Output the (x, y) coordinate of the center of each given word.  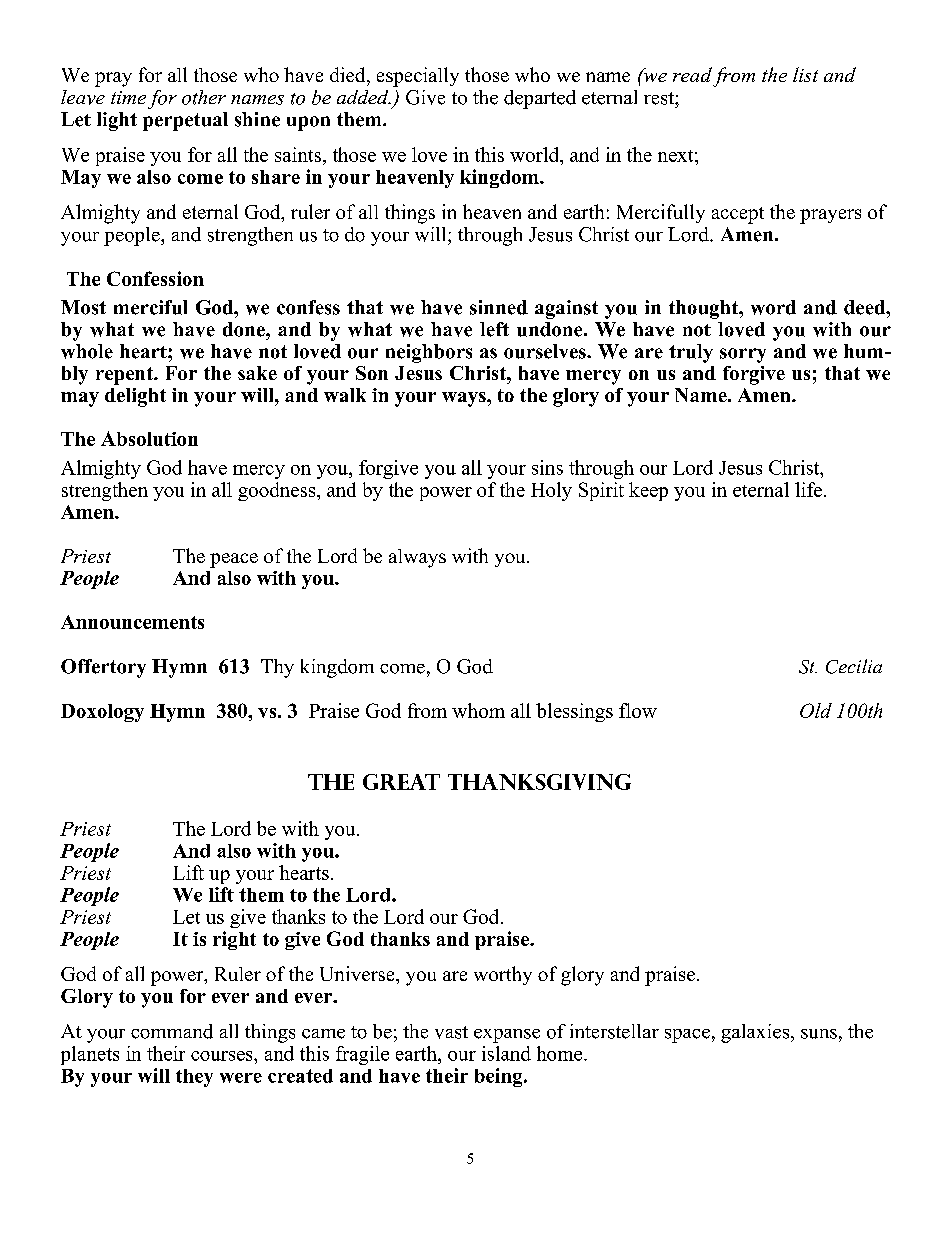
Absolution (149, 438)
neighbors (429, 353)
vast (451, 1032)
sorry (743, 355)
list (805, 74)
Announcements (132, 622)
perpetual (185, 121)
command (172, 1031)
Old (816, 710)
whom (478, 710)
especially (418, 77)
